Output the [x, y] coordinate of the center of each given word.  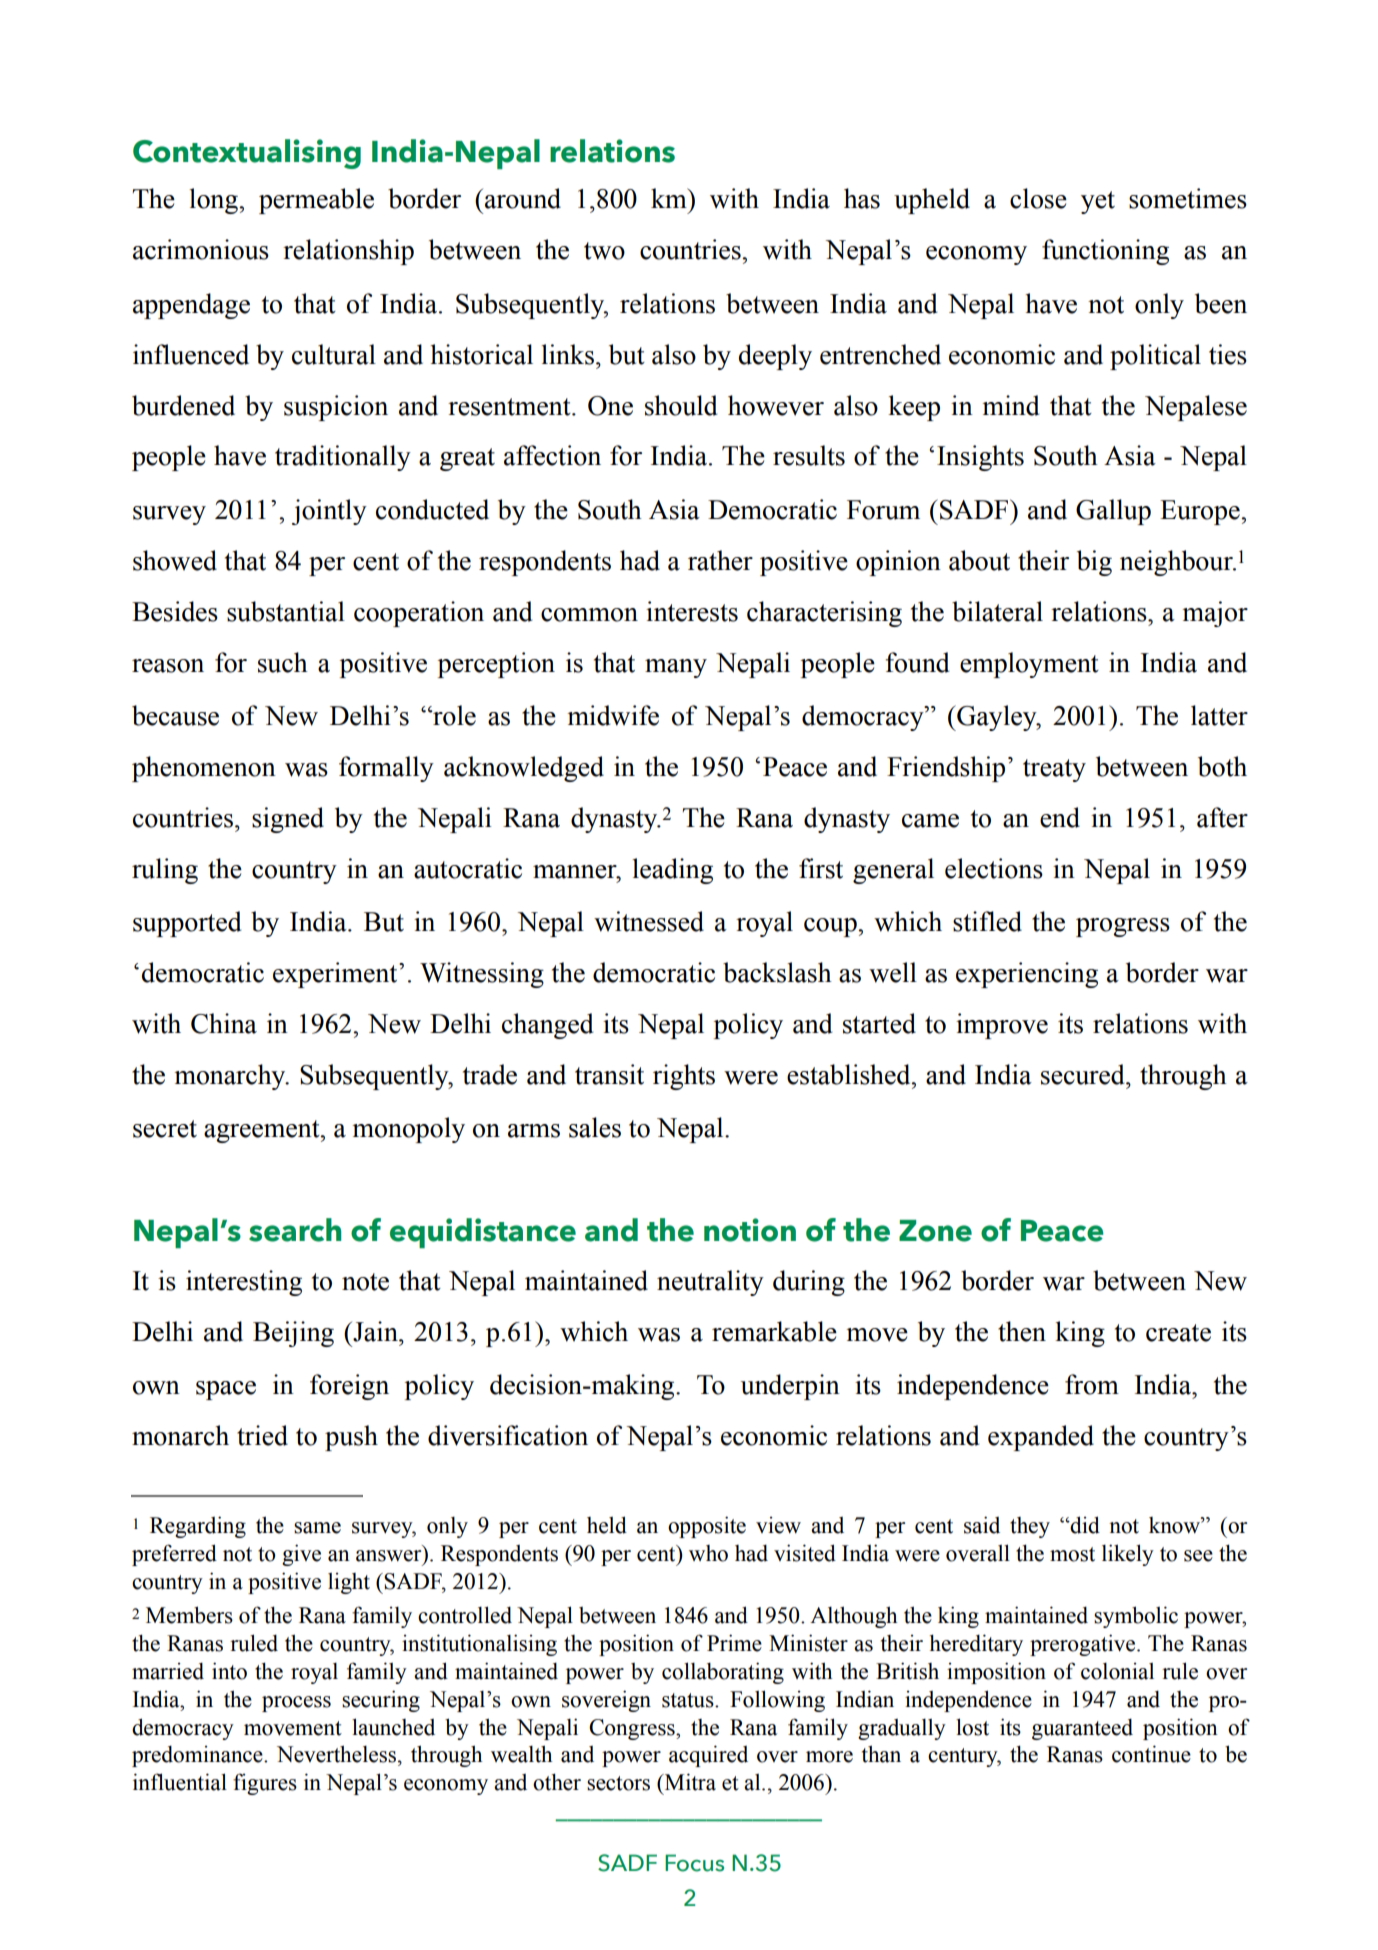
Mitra [689, 1782]
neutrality [710, 1283]
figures [265, 1784]
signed [288, 820]
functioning [1105, 252]
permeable [316, 201]
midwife [613, 715]
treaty [1054, 770]
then [1022, 1331]
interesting [244, 1283]
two [604, 251]
